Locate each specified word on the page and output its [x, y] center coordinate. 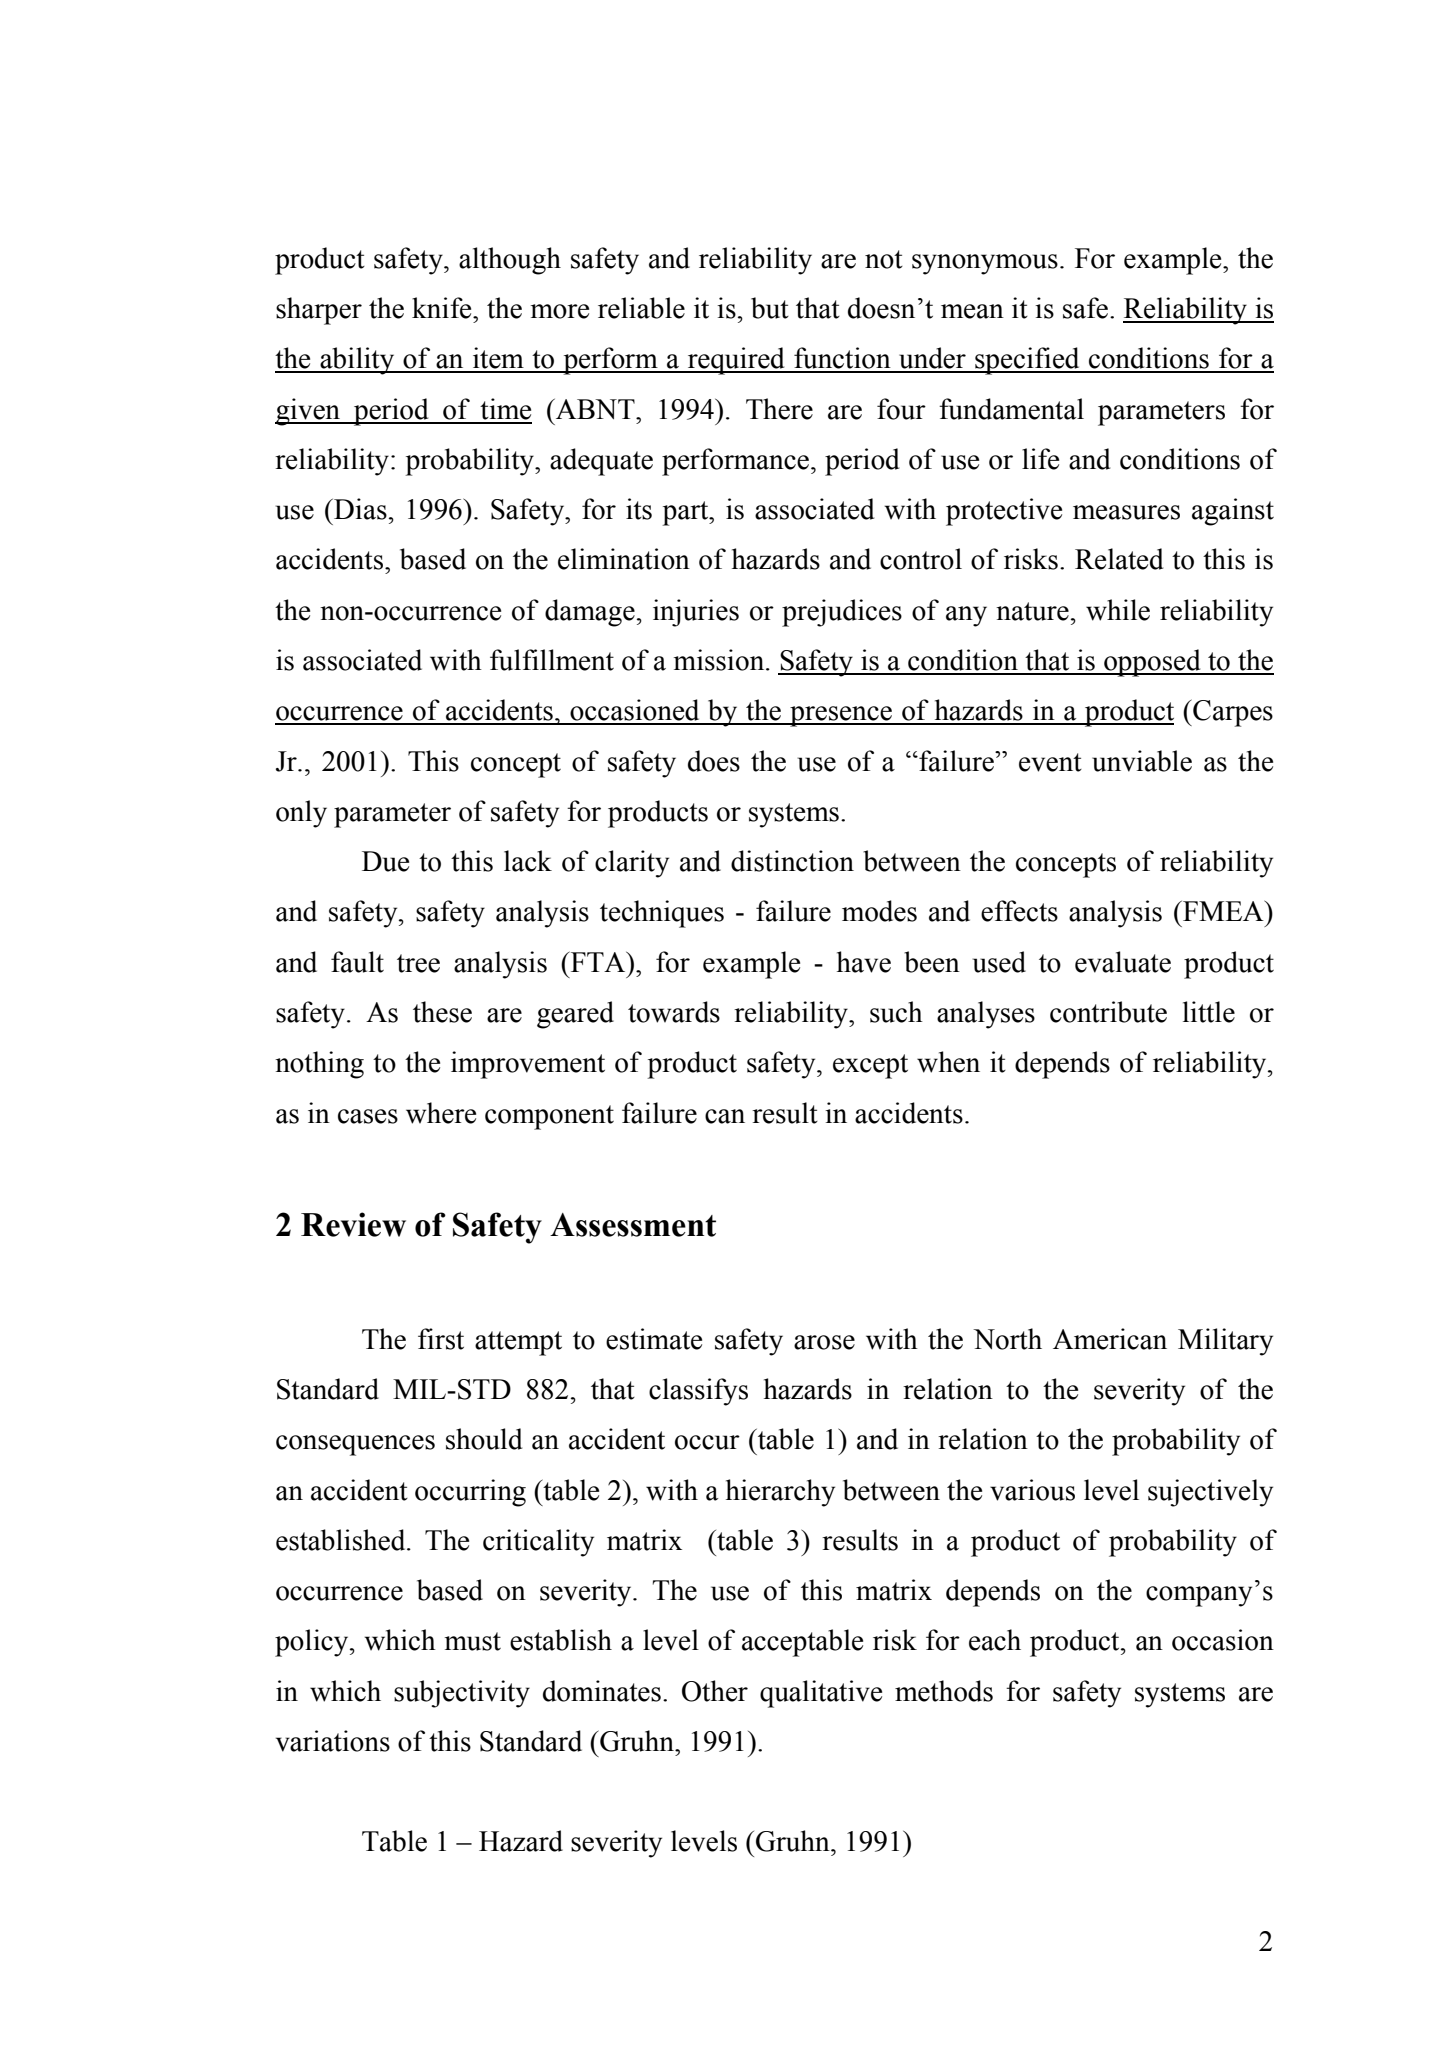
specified [1027, 361]
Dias [359, 509]
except [870, 1066]
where [441, 1113]
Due [385, 861]
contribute [1108, 1012]
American [1110, 1339]
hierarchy [780, 1493]
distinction [792, 861]
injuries [696, 613]
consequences [355, 1445]
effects [1019, 911]
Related [1119, 559]
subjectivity [462, 1694]
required [736, 361]
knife [443, 308]
